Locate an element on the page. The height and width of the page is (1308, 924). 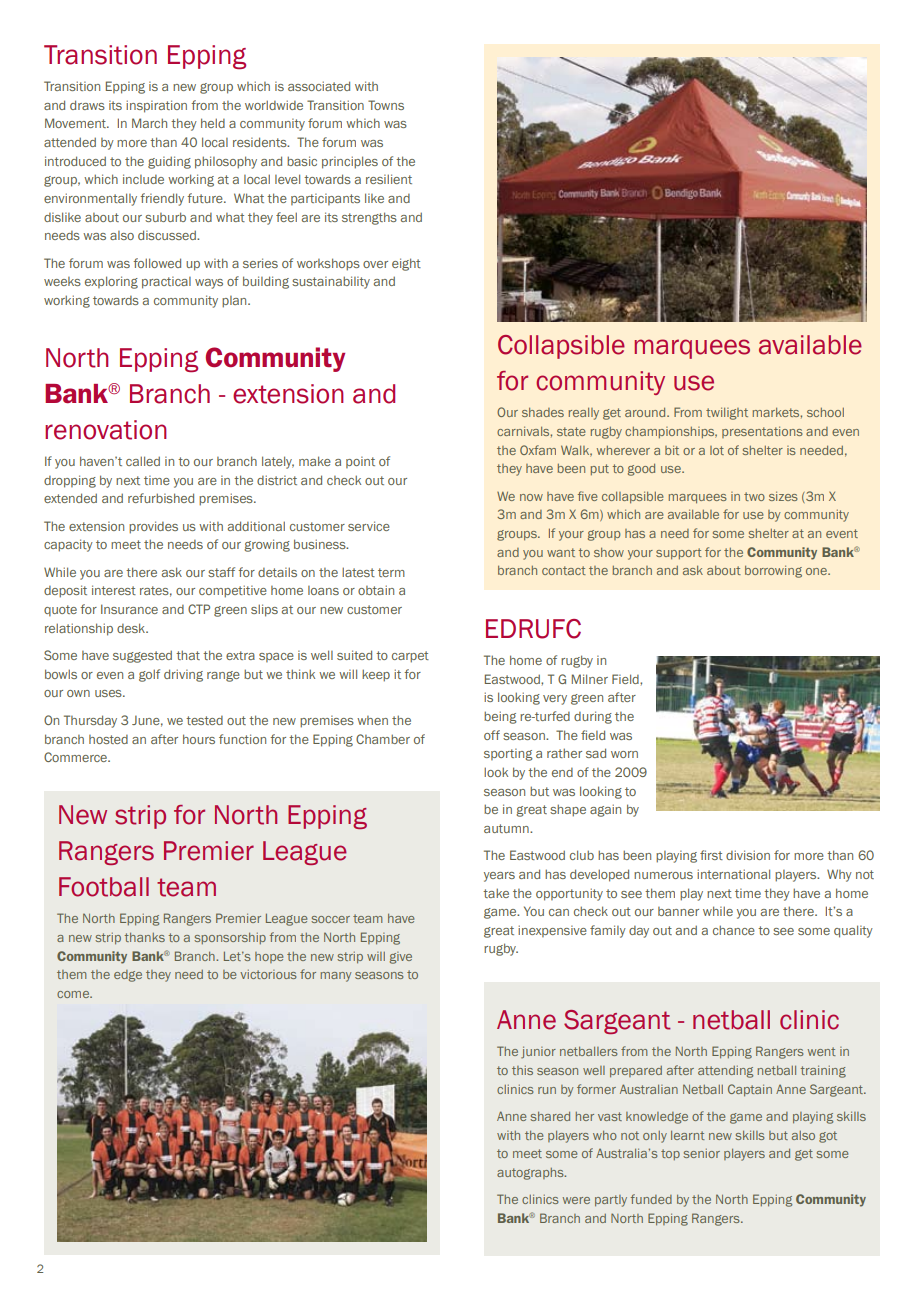
chance is located at coordinates (734, 930).
